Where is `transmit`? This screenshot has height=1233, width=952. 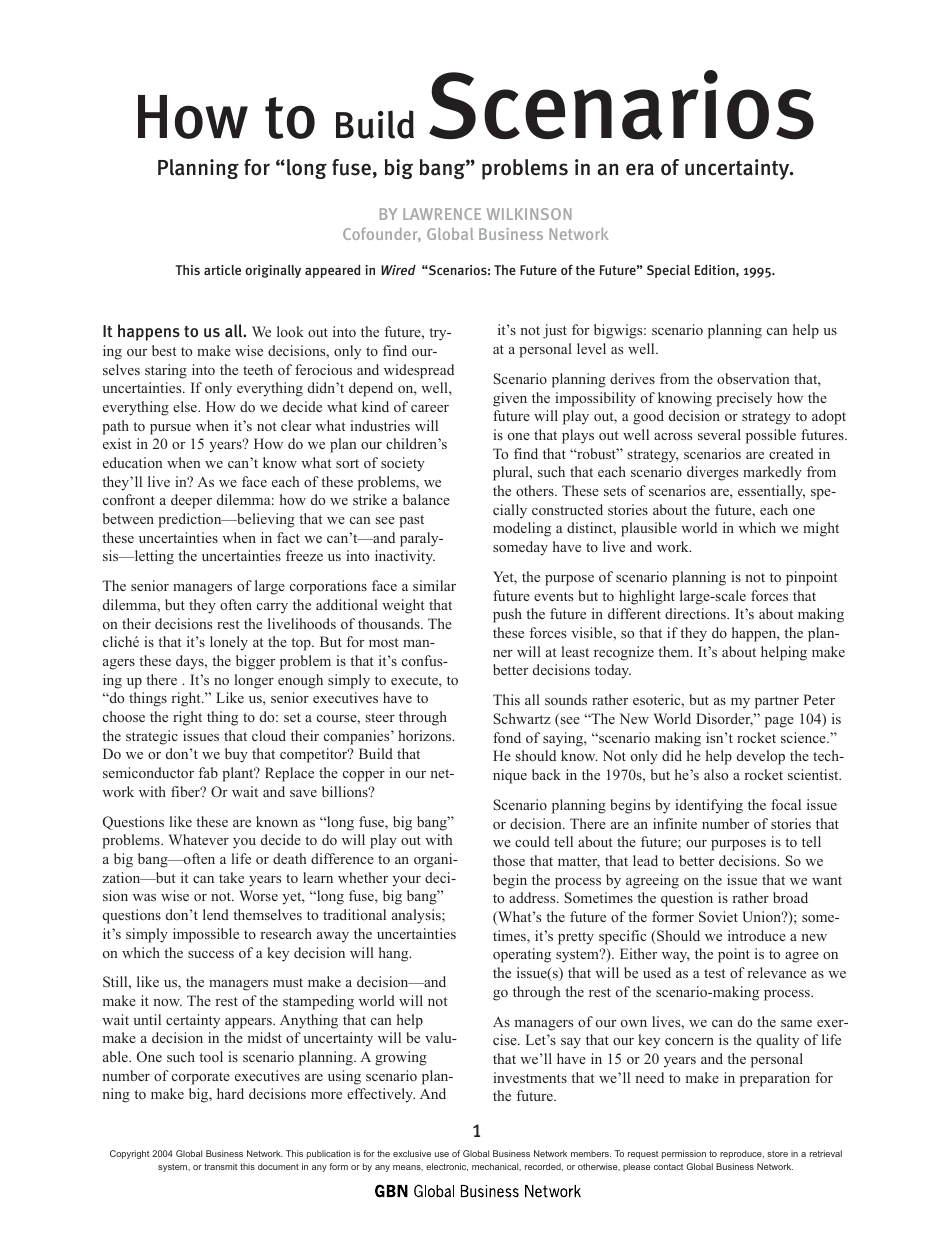
transmit is located at coordinates (220, 1166).
